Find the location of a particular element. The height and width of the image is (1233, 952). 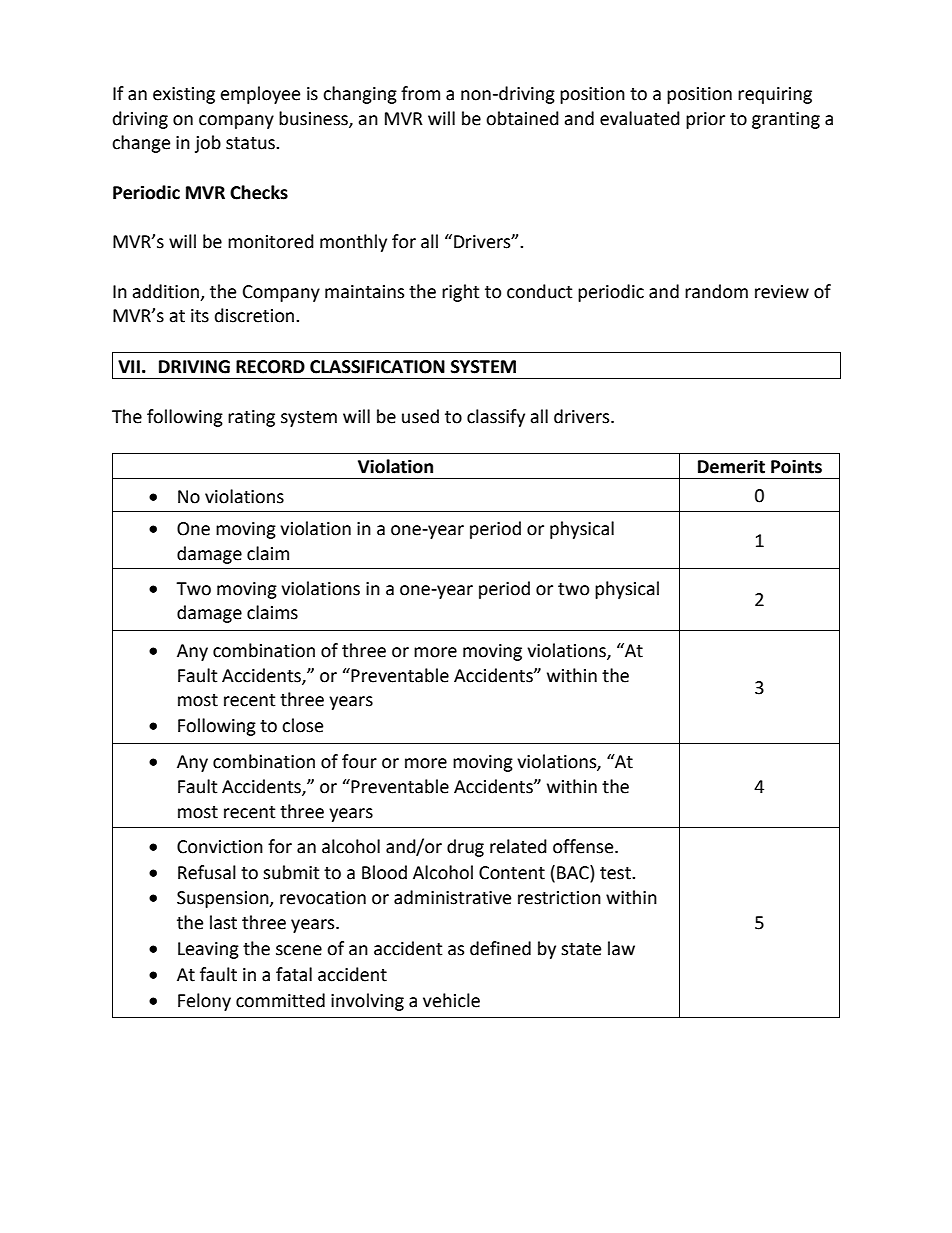

four is located at coordinates (359, 761).
